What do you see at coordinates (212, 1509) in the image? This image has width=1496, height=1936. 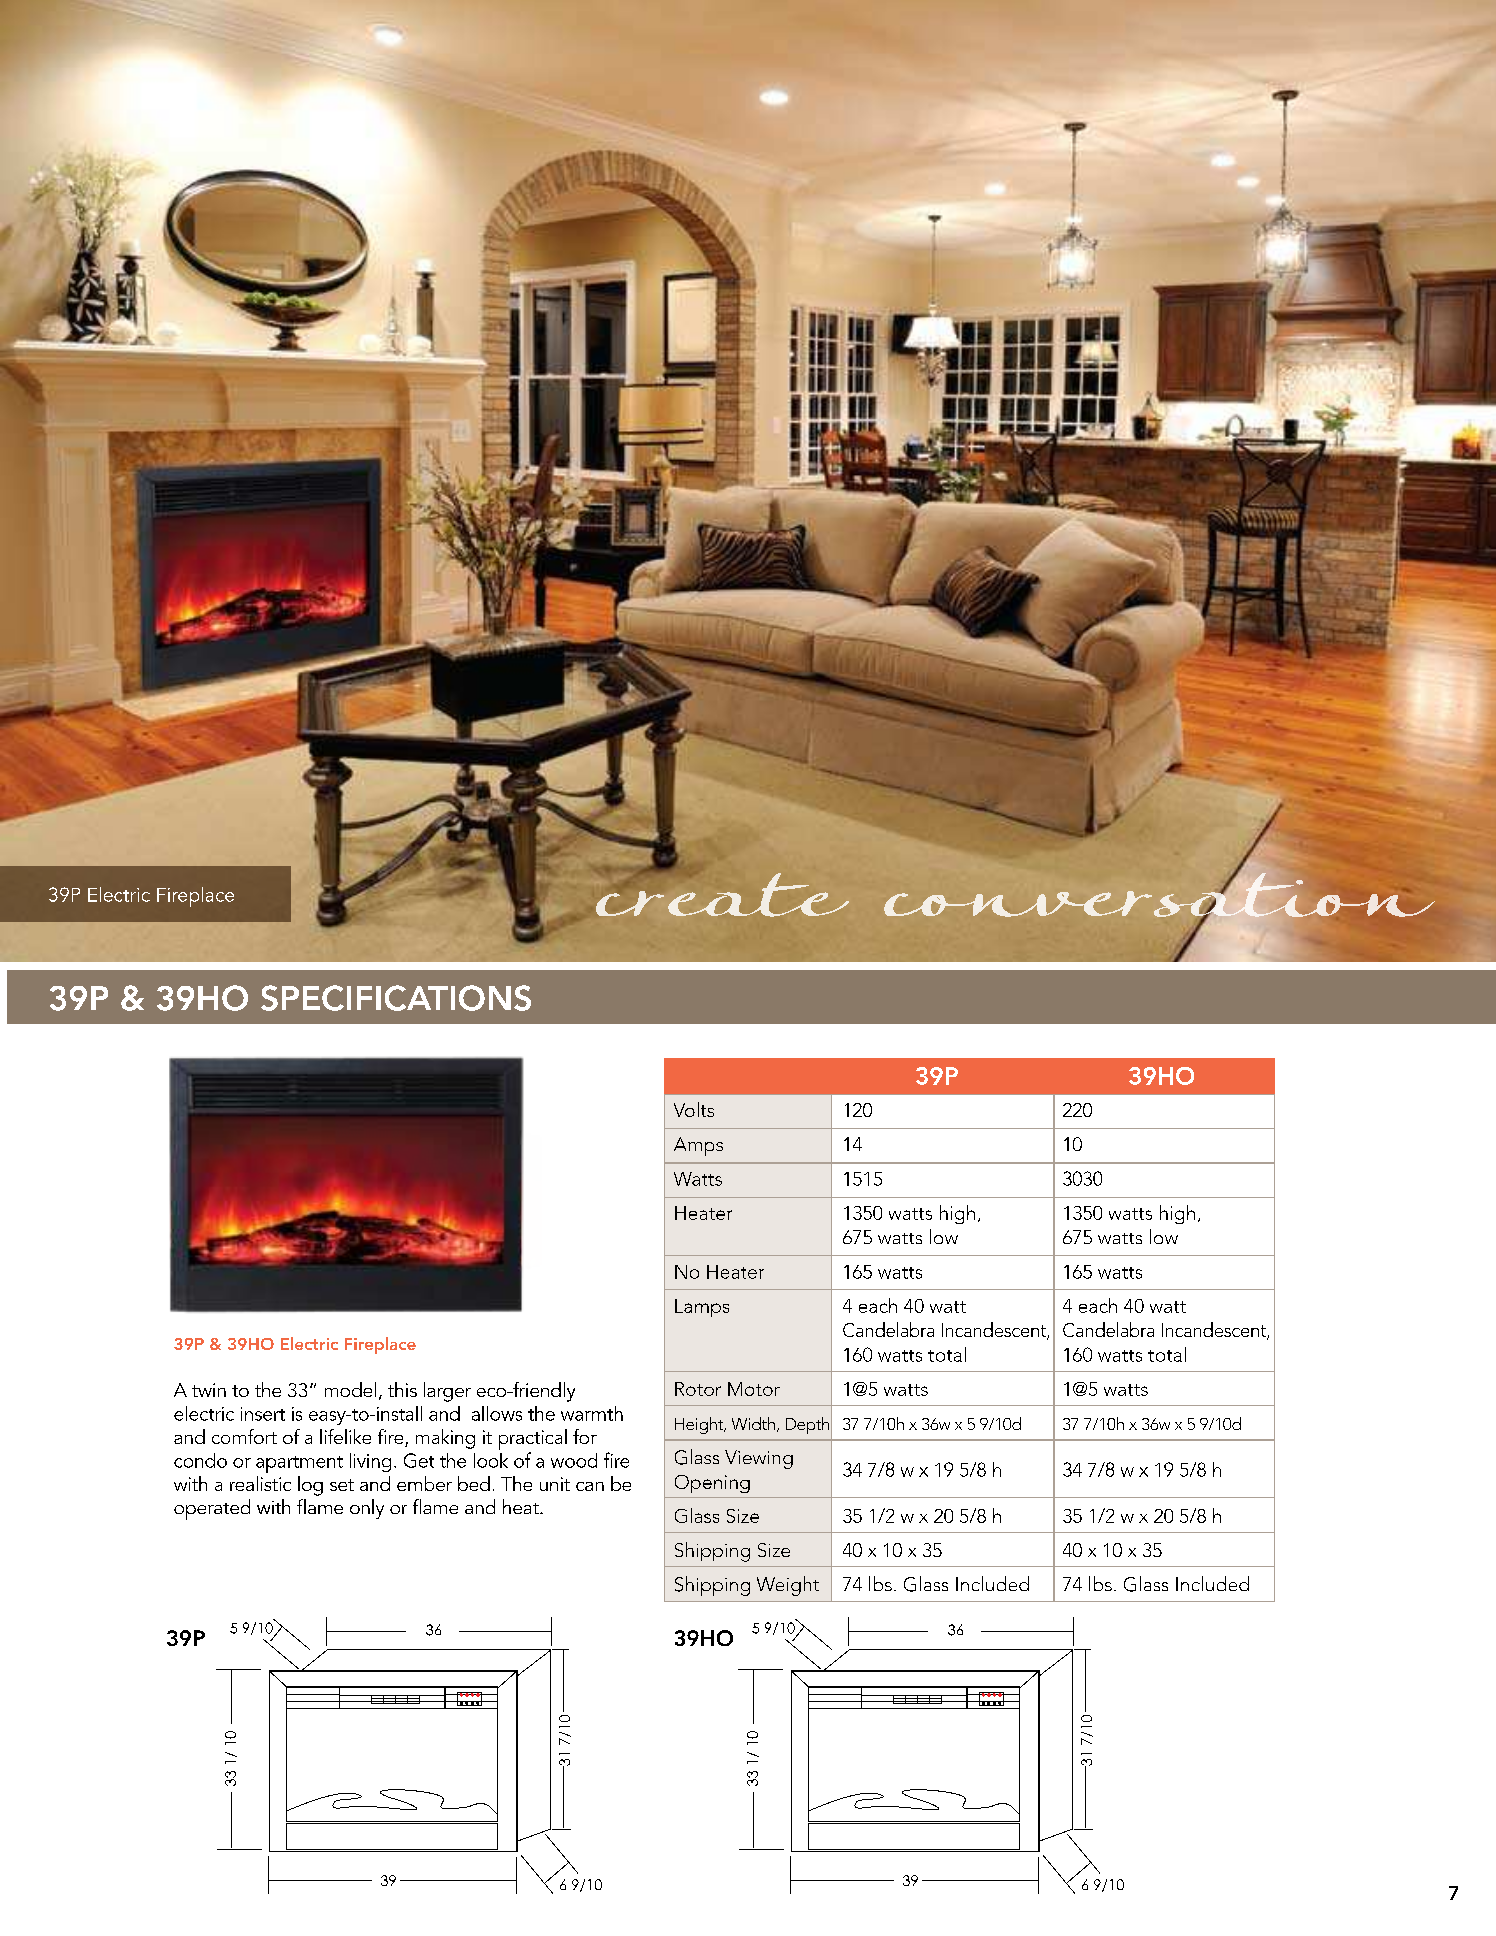 I see `operated` at bounding box center [212, 1509].
